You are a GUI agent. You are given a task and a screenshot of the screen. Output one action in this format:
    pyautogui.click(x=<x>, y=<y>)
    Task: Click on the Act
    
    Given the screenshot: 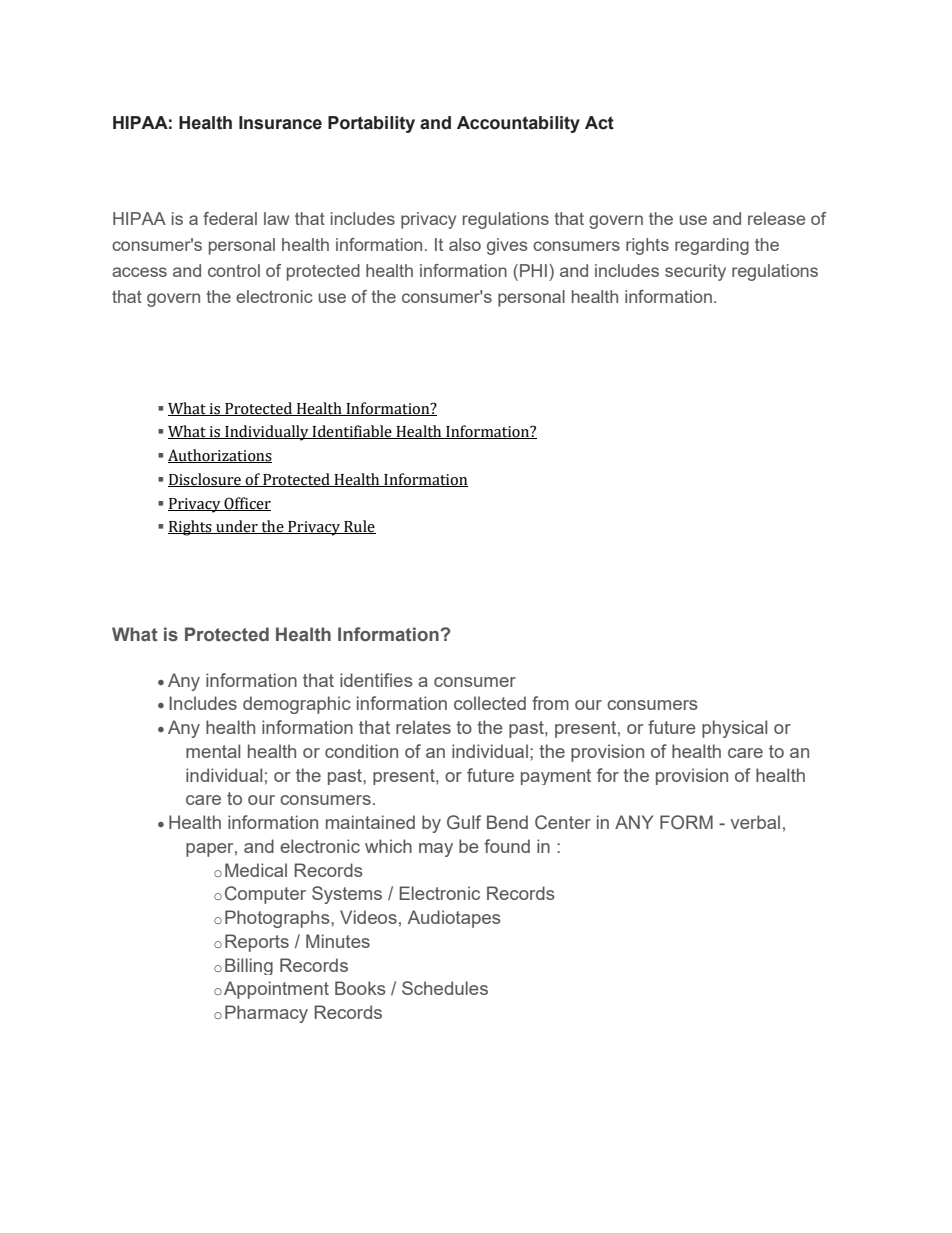 What is the action you would take?
    pyautogui.click(x=599, y=123)
